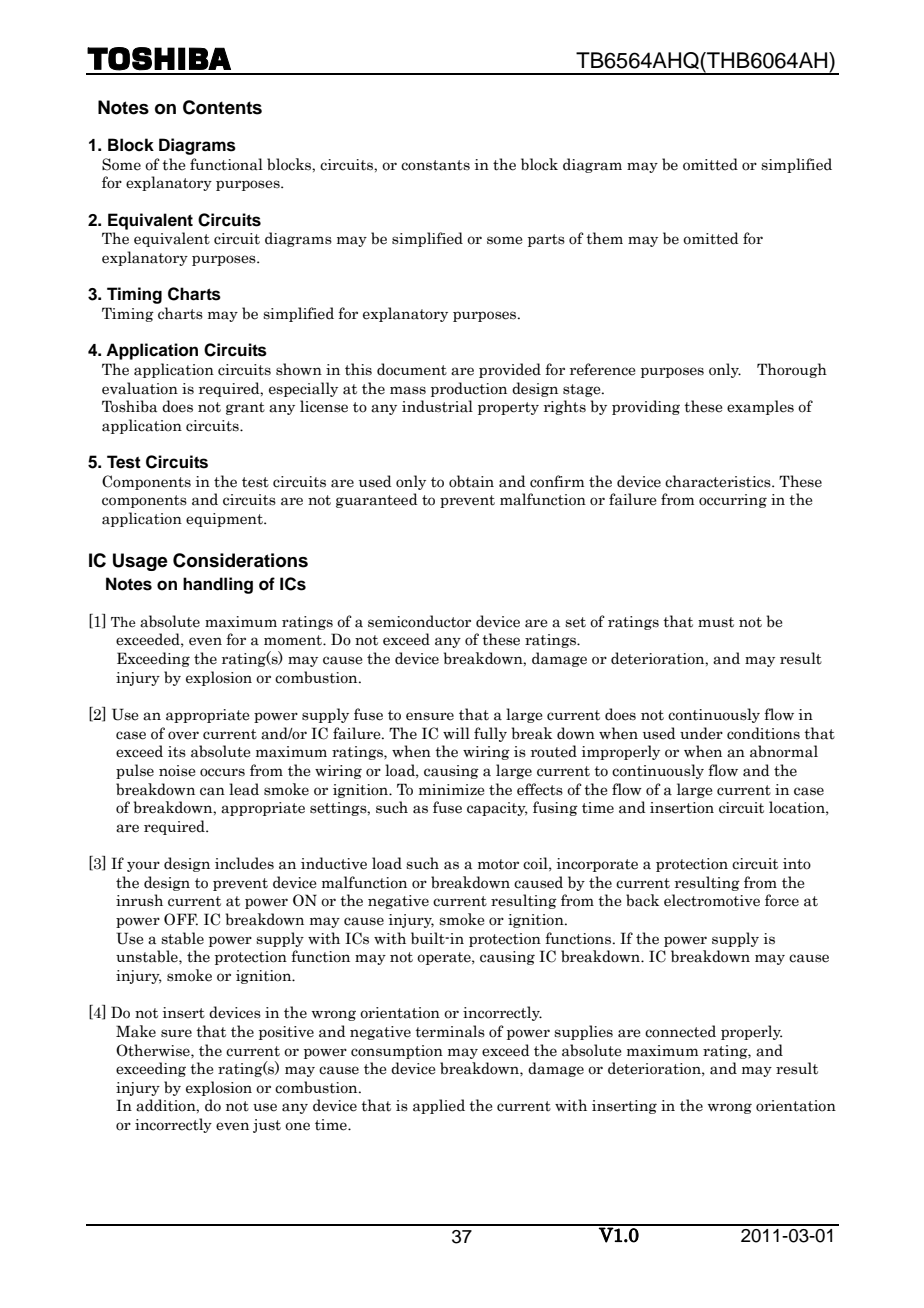  Describe the element at coordinates (245, 408) in the screenshot. I see `grant` at that location.
